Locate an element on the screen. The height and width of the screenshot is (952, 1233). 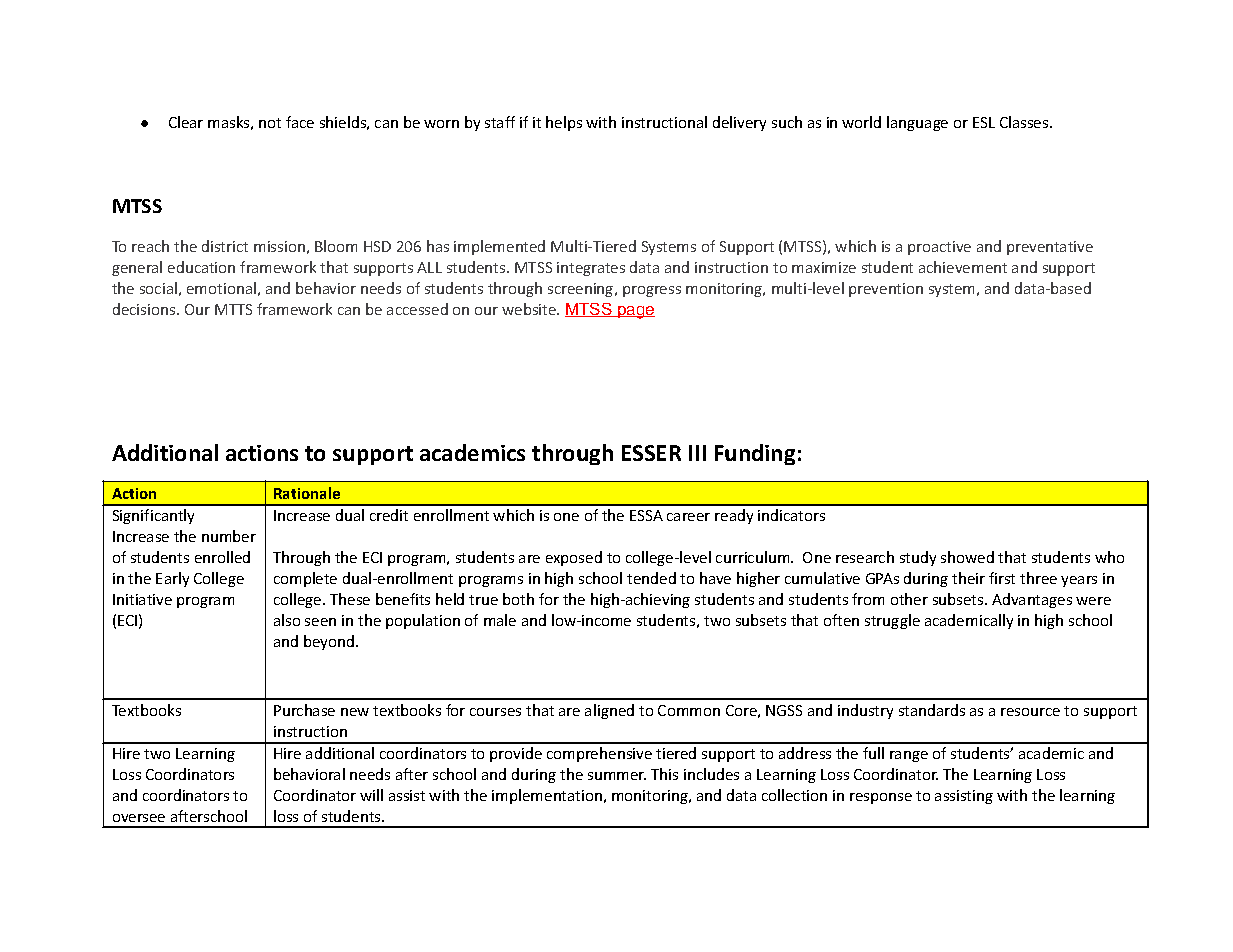
tended is located at coordinates (651, 578).
